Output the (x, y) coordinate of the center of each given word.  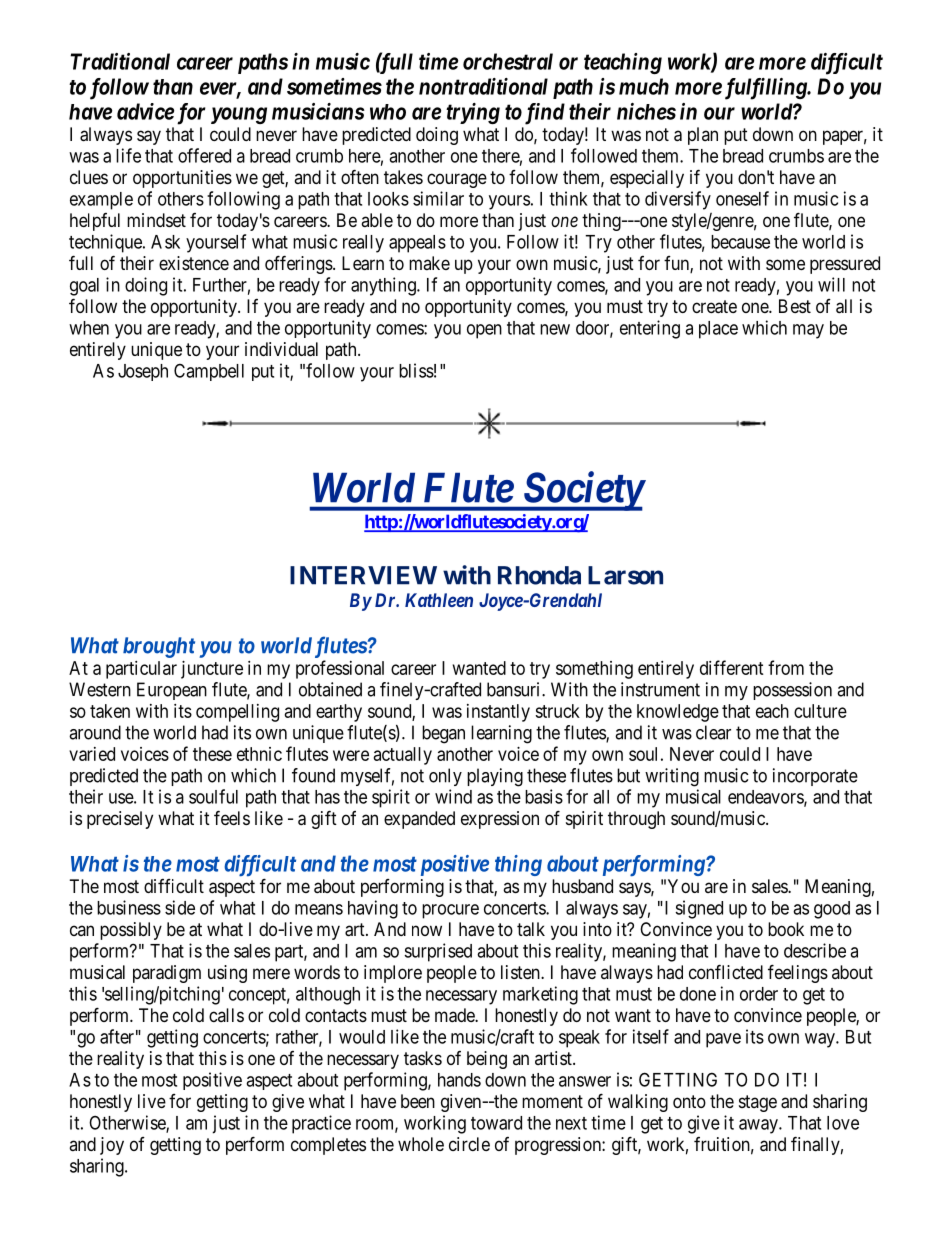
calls (226, 1015)
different (732, 667)
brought (159, 647)
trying (473, 113)
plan (703, 136)
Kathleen (439, 600)
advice (145, 111)
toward (496, 1123)
